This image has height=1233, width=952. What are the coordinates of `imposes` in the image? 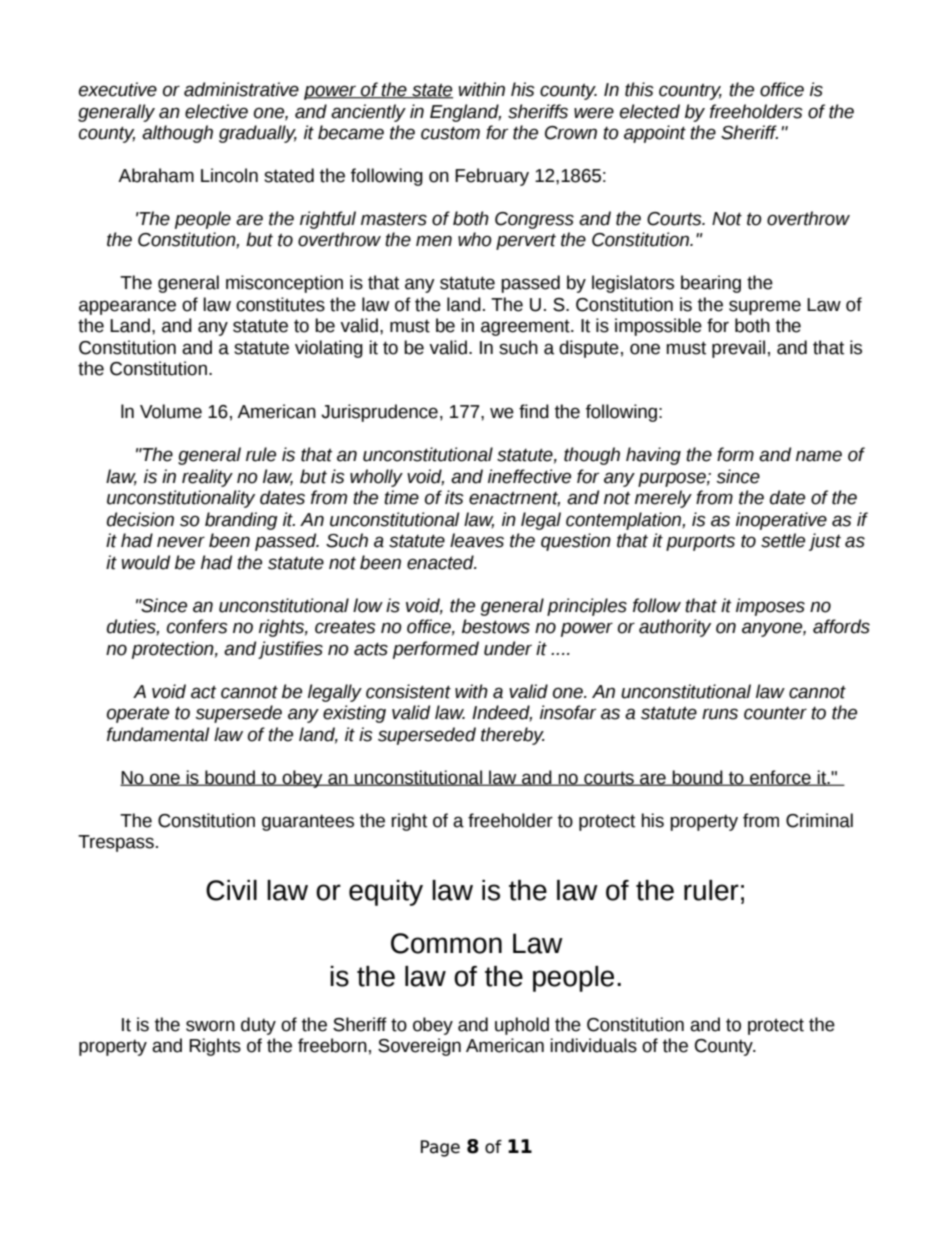 It's located at (770, 607).
